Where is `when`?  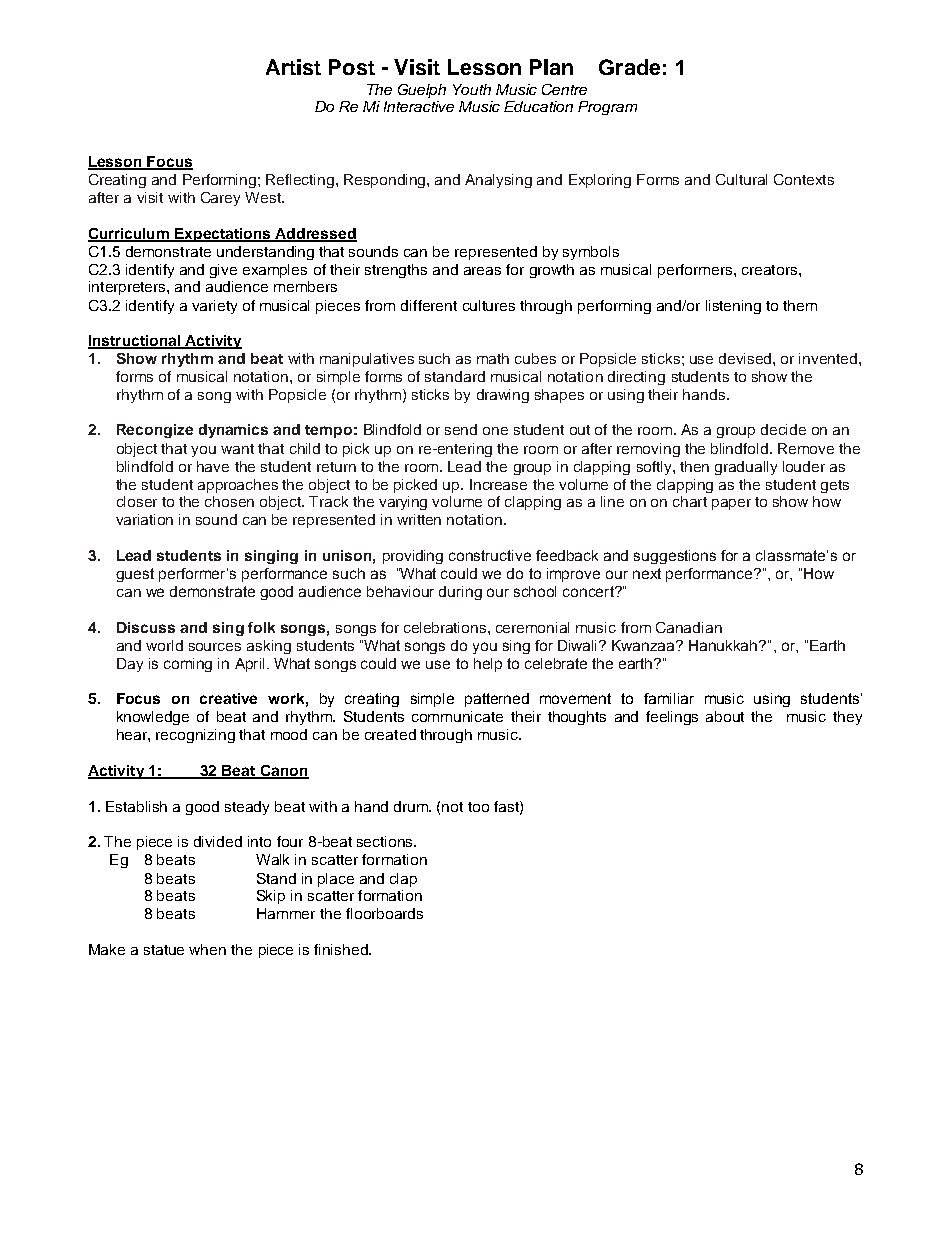
when is located at coordinates (207, 949).
